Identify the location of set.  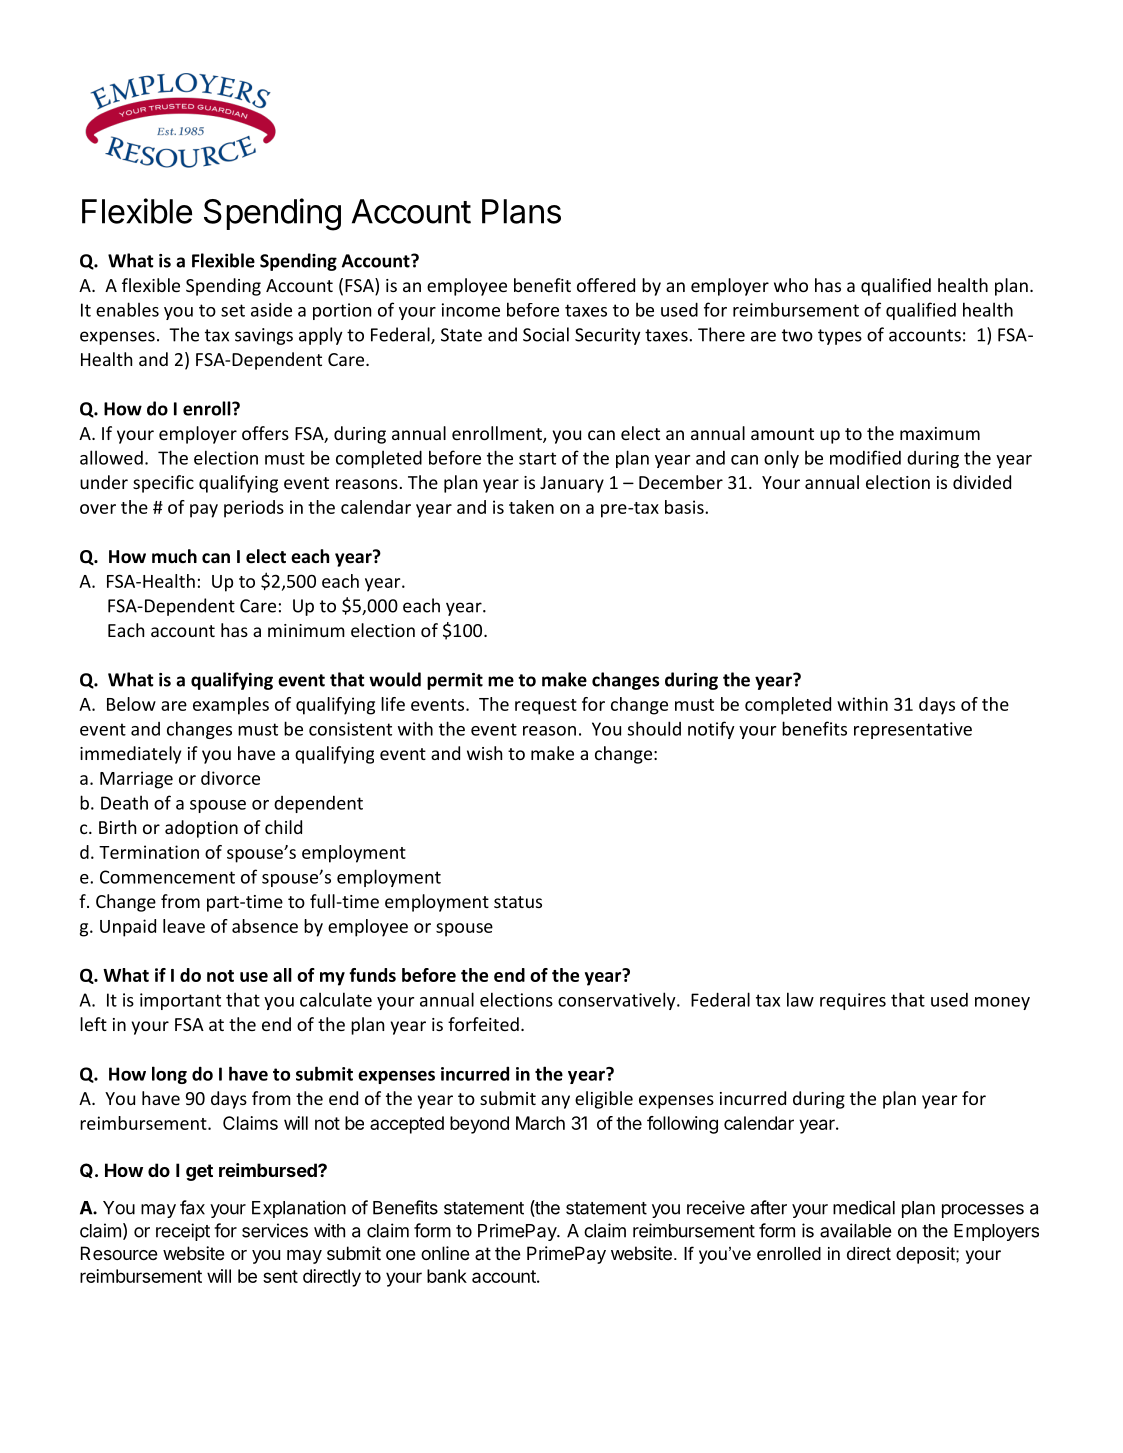
(233, 310).
